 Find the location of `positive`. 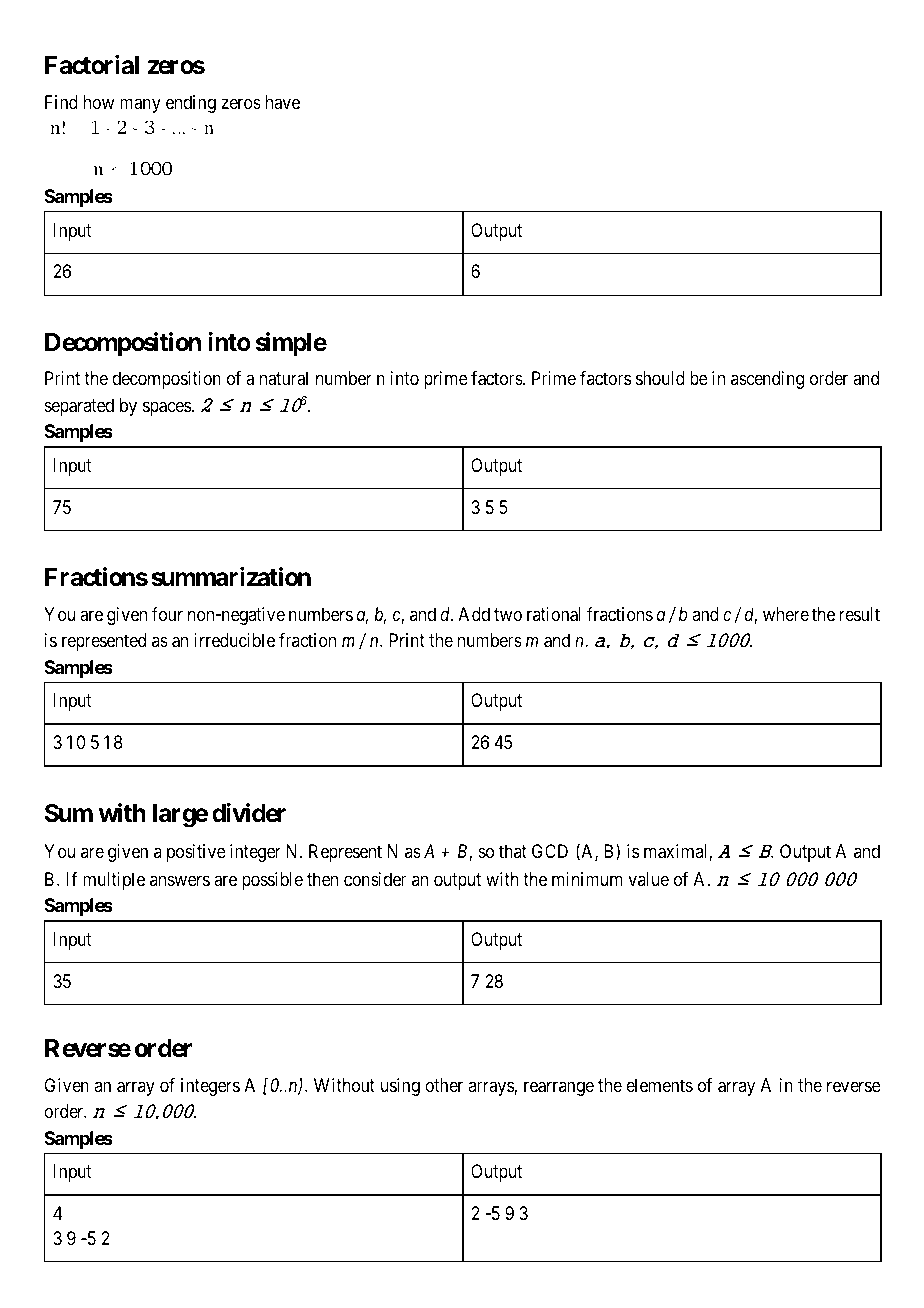

positive is located at coordinates (196, 853).
